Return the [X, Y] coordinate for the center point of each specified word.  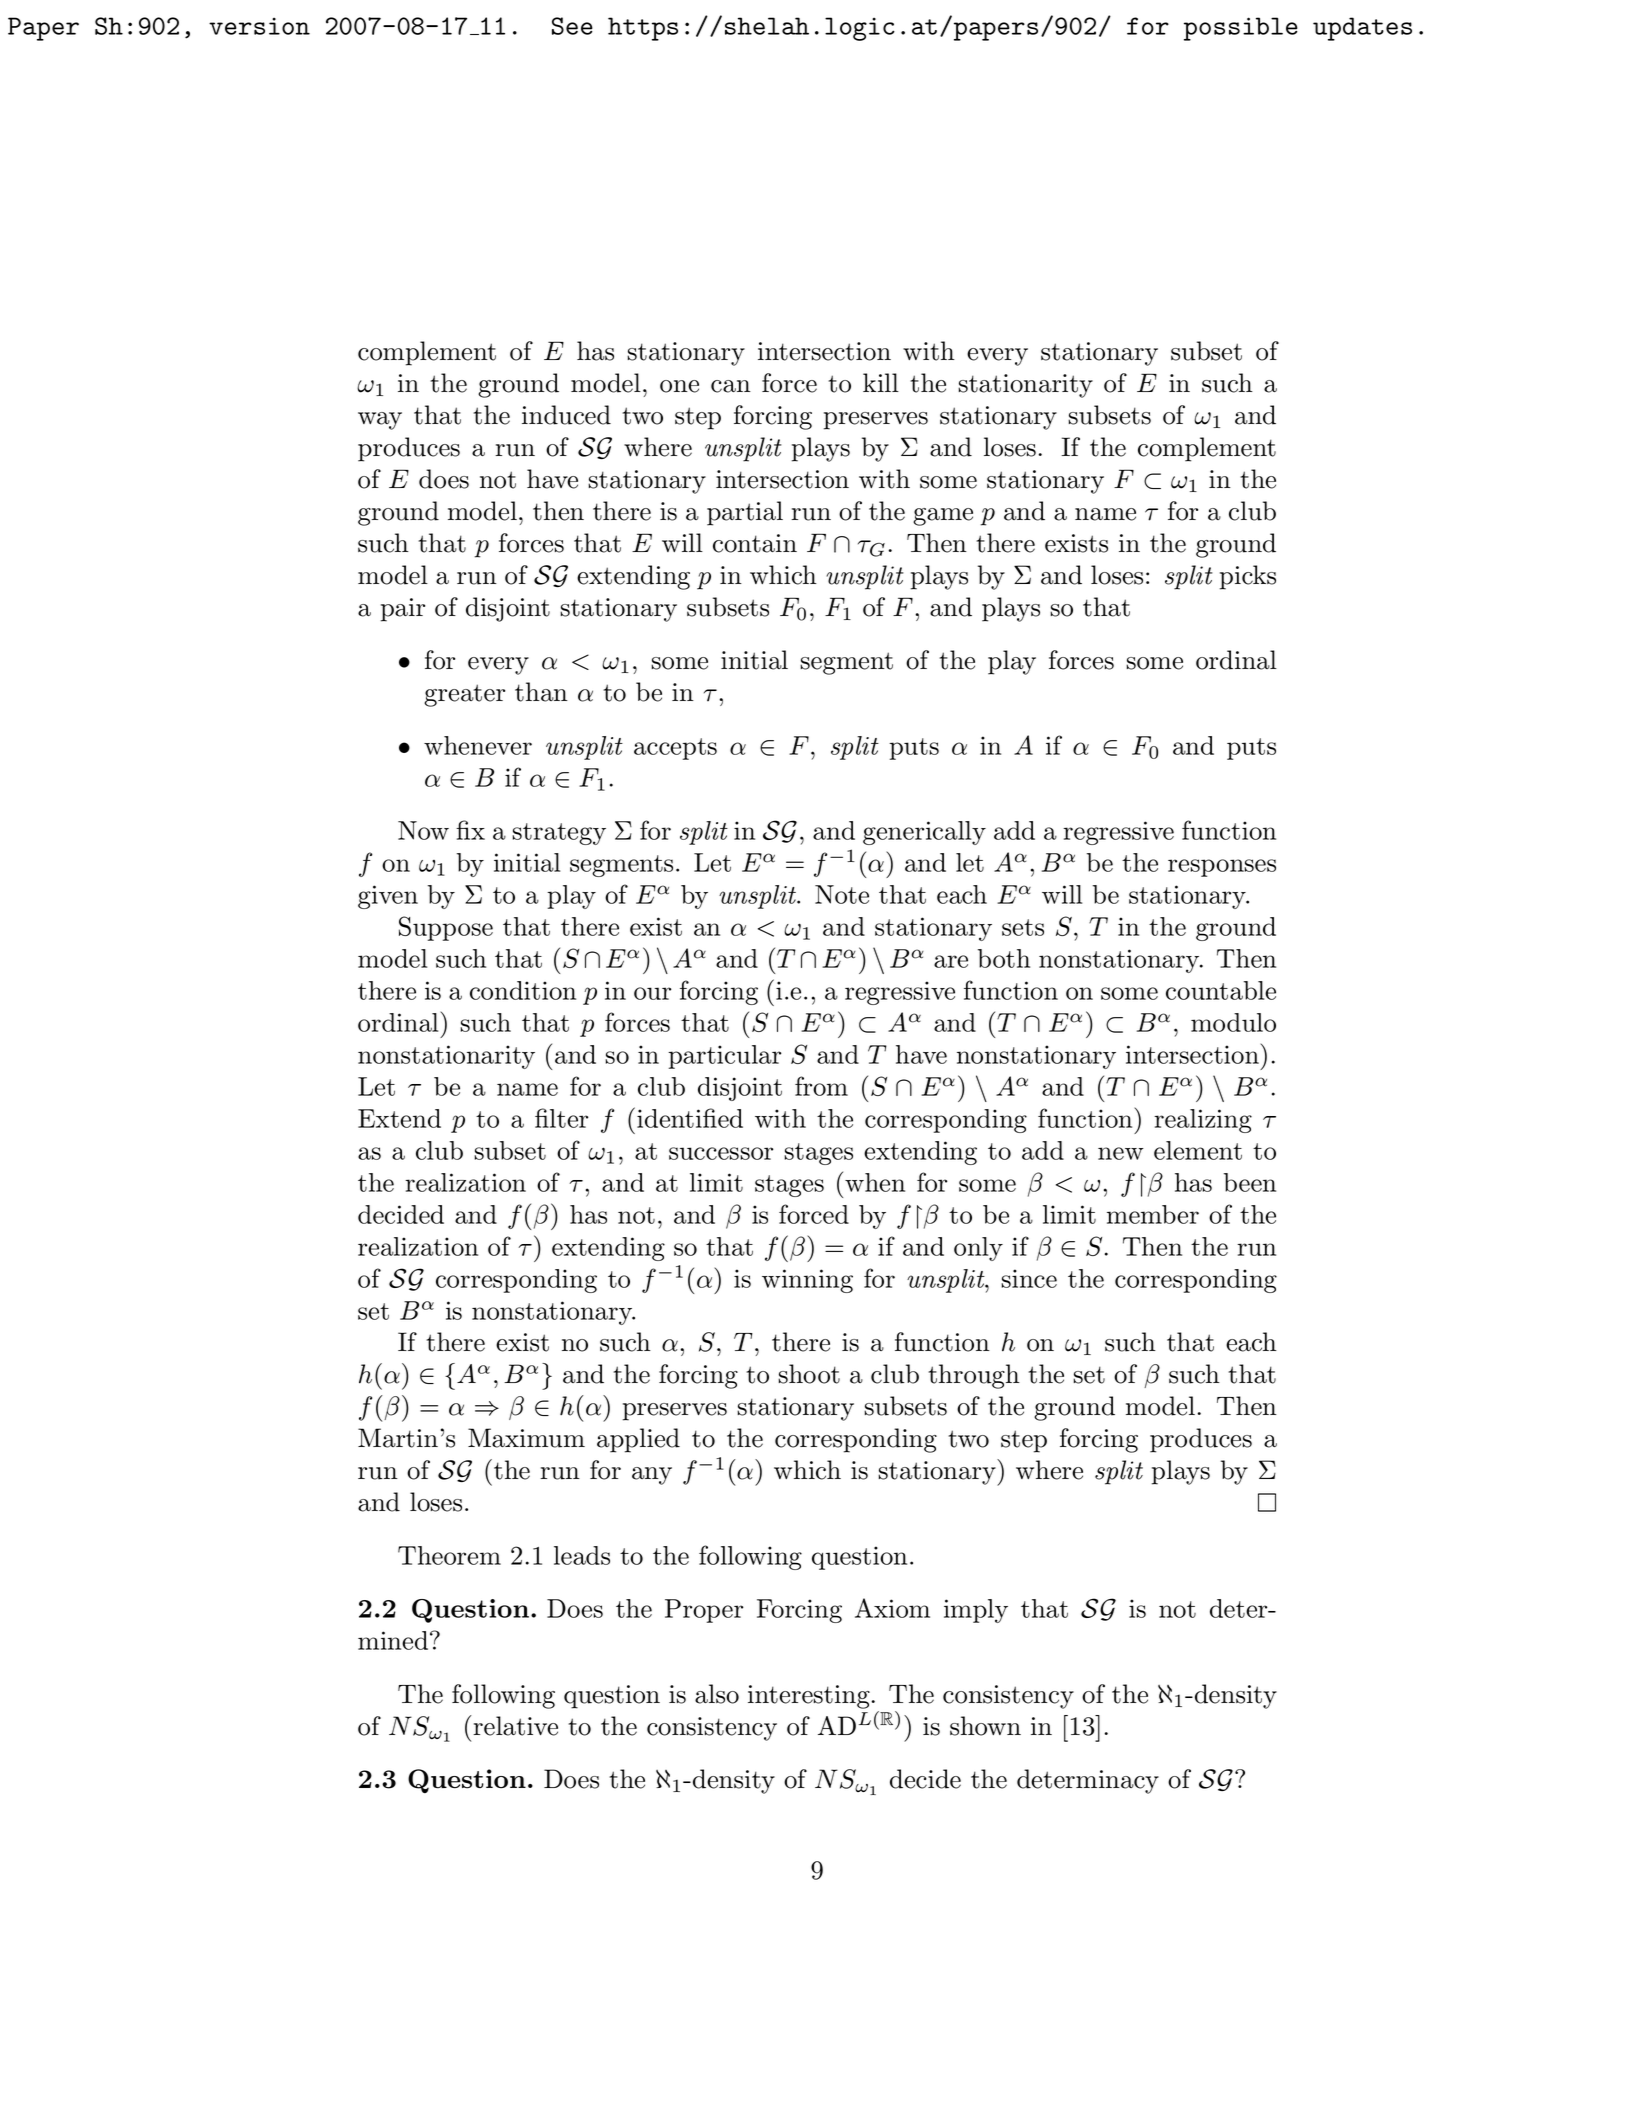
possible [1241, 29]
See [572, 26]
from [821, 1086]
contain [755, 543]
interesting [809, 1697]
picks [1248, 577]
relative [515, 1726]
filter [561, 1118]
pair [403, 610]
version [259, 26]
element [1198, 1150]
